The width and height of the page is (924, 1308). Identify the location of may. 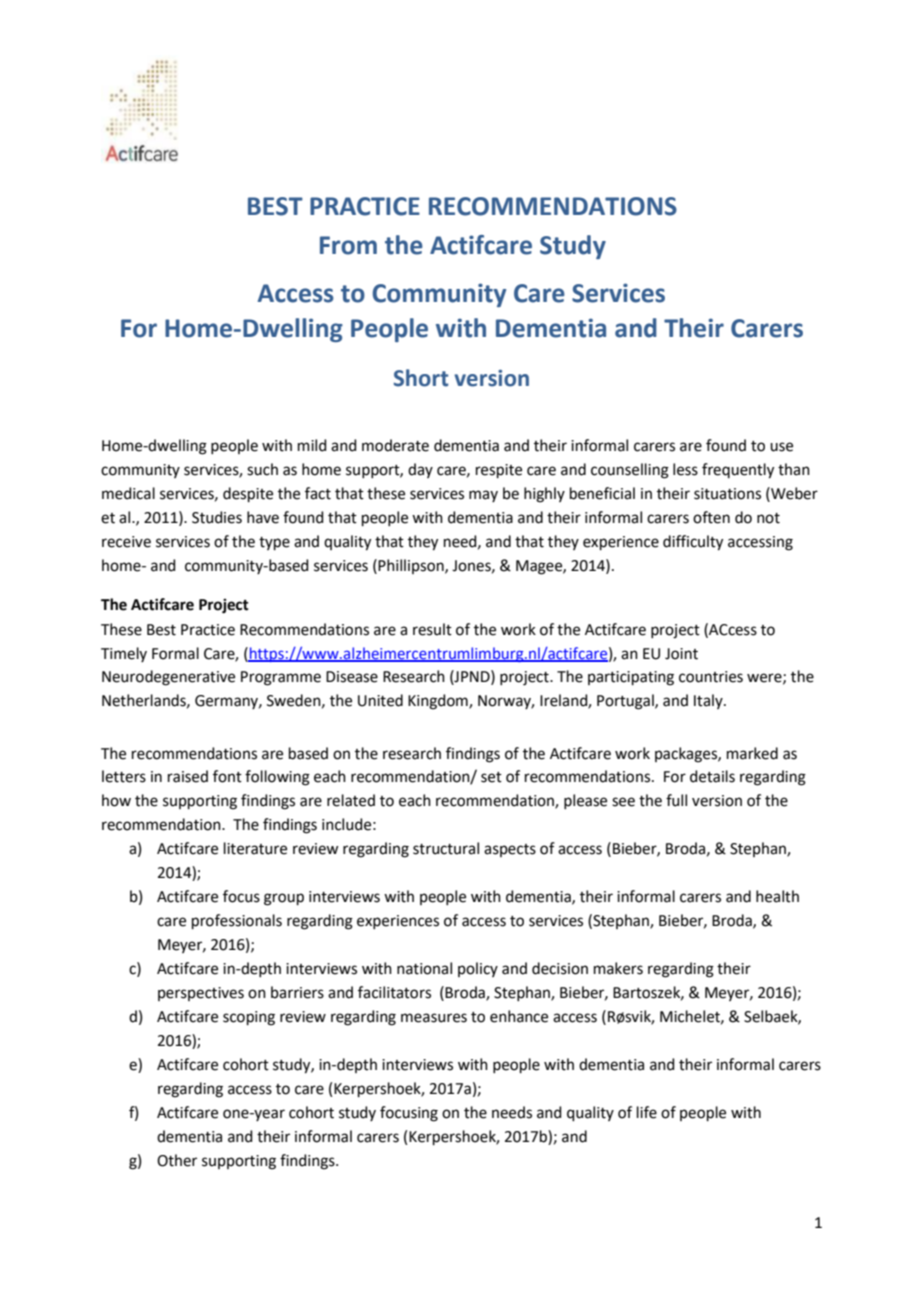
(483, 496).
